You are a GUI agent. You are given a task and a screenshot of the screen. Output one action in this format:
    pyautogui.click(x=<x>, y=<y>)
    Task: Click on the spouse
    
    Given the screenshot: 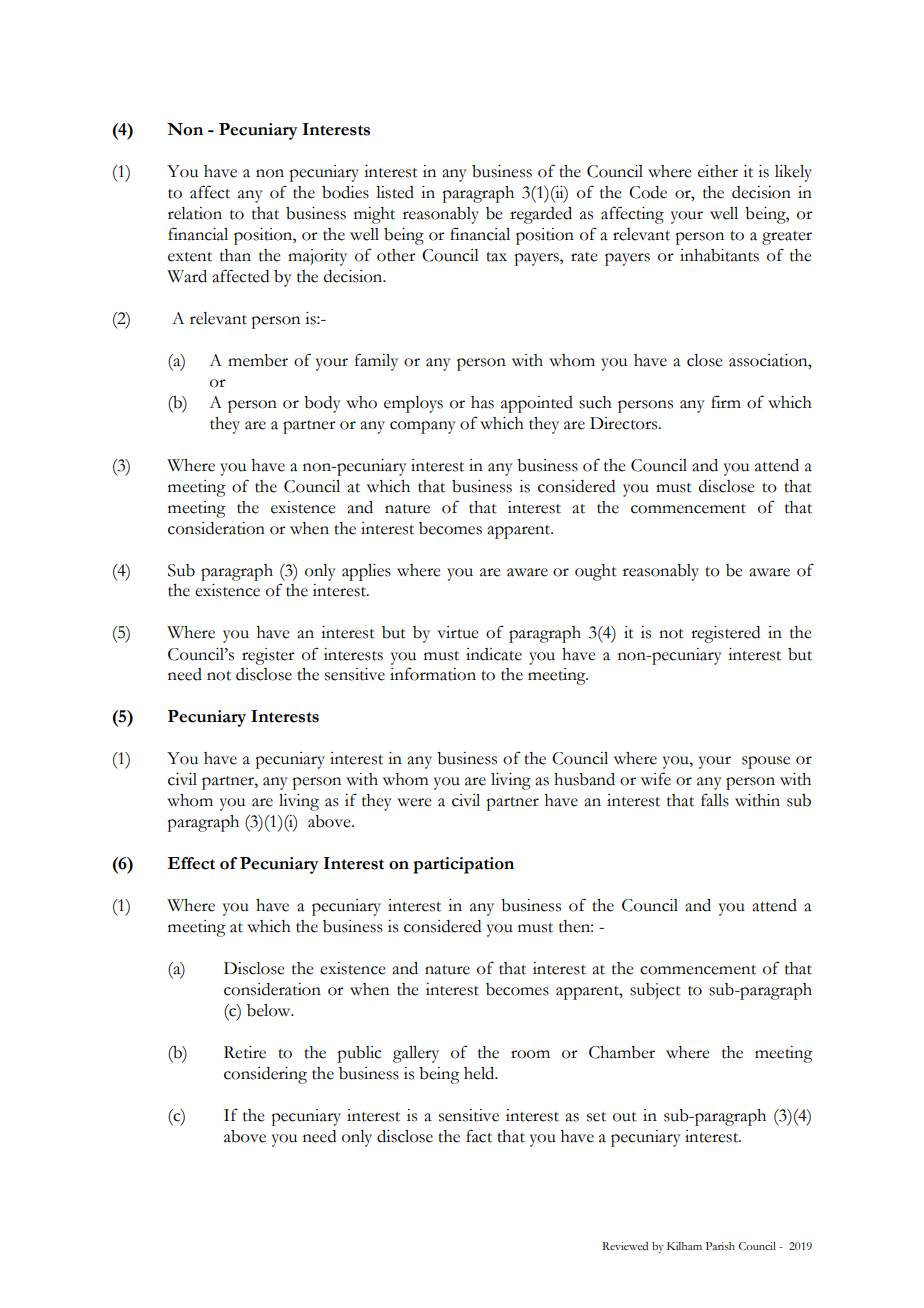 What is the action you would take?
    pyautogui.click(x=766, y=762)
